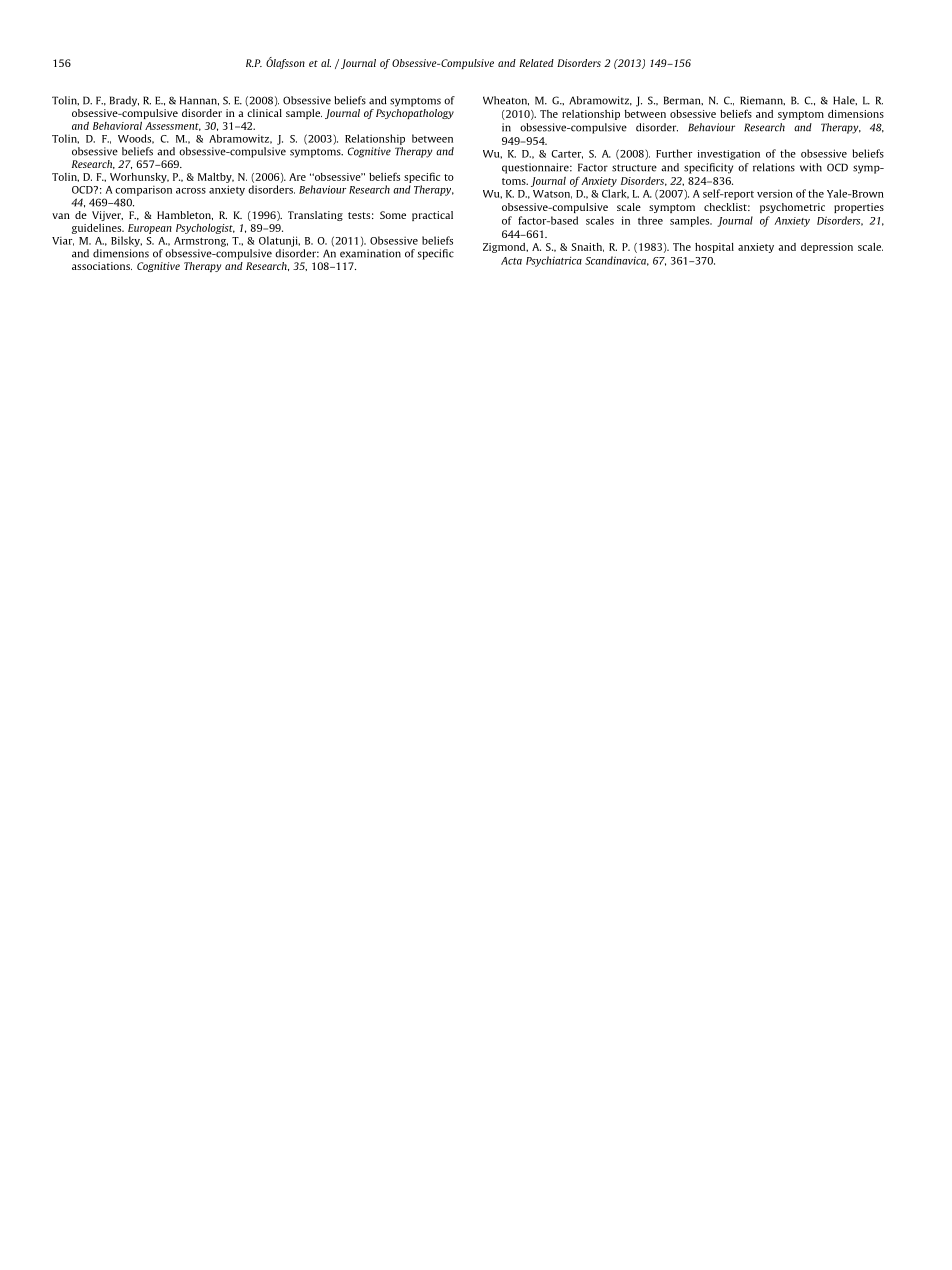  I want to click on with, so click(811, 167).
